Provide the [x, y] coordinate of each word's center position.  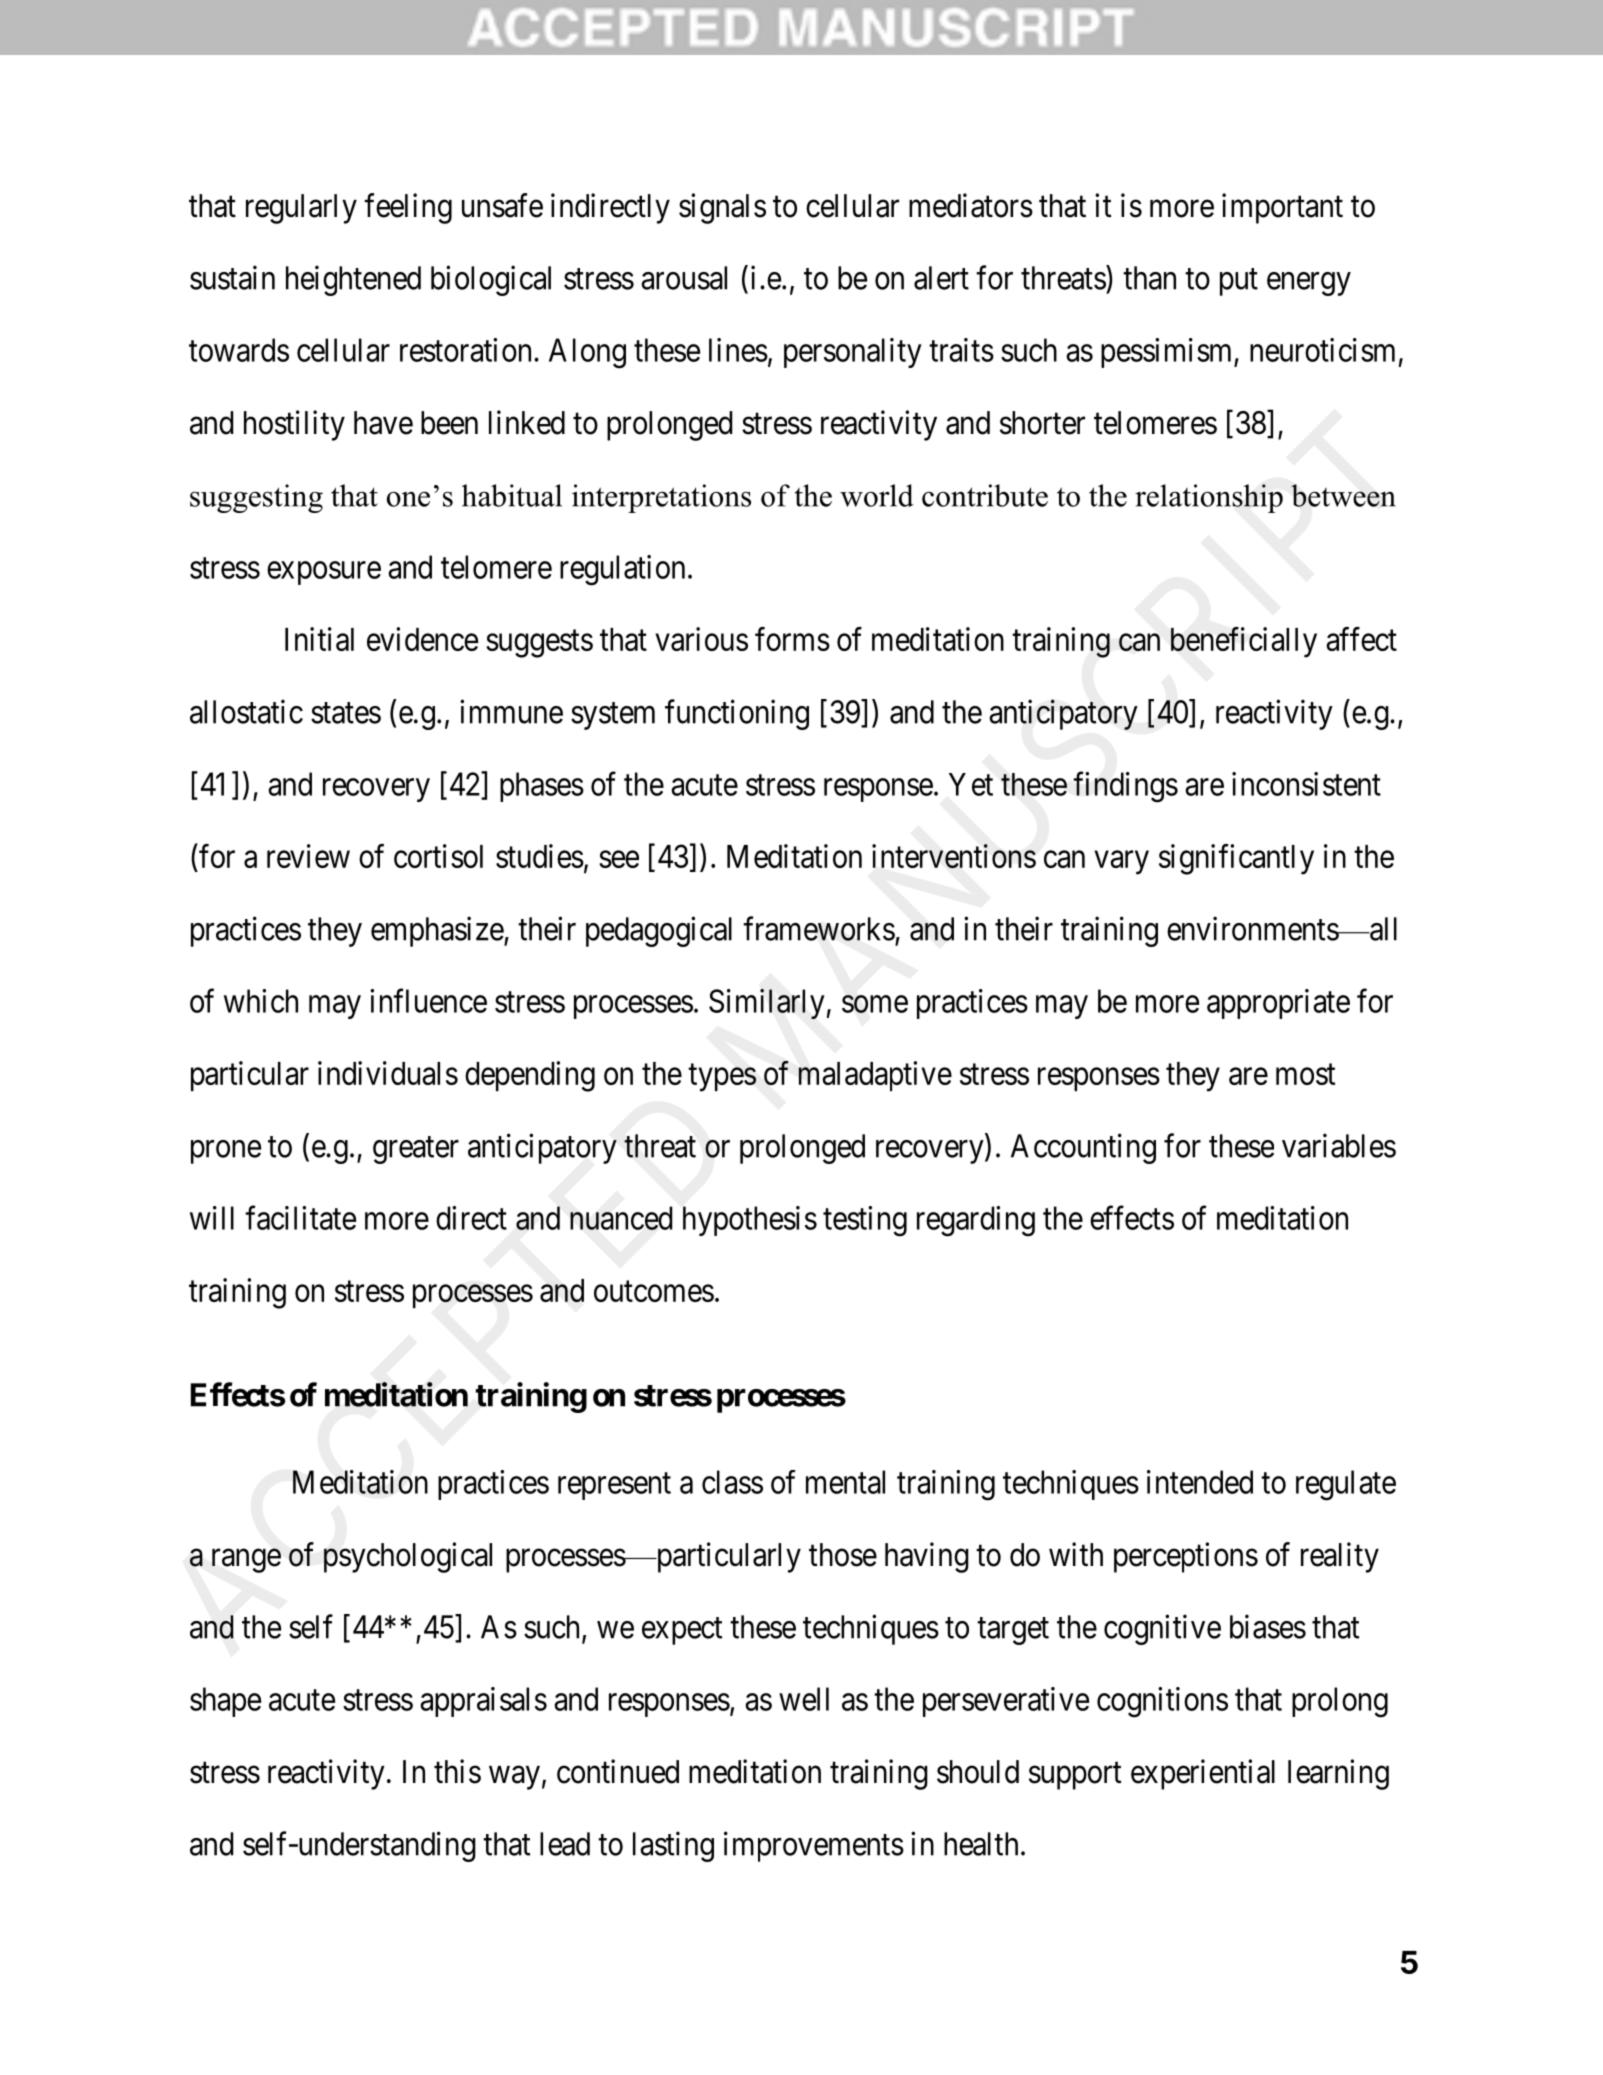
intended [1200, 1482]
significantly [1236, 859]
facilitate [300, 1218]
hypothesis [750, 1221]
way [514, 1778]
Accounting [1083, 1148]
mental [845, 1482]
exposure [324, 573]
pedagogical [659, 931]
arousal [684, 278]
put [1239, 282]
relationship [1209, 498]
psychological [408, 1557]
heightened [353, 280]
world [877, 495]
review [308, 856]
